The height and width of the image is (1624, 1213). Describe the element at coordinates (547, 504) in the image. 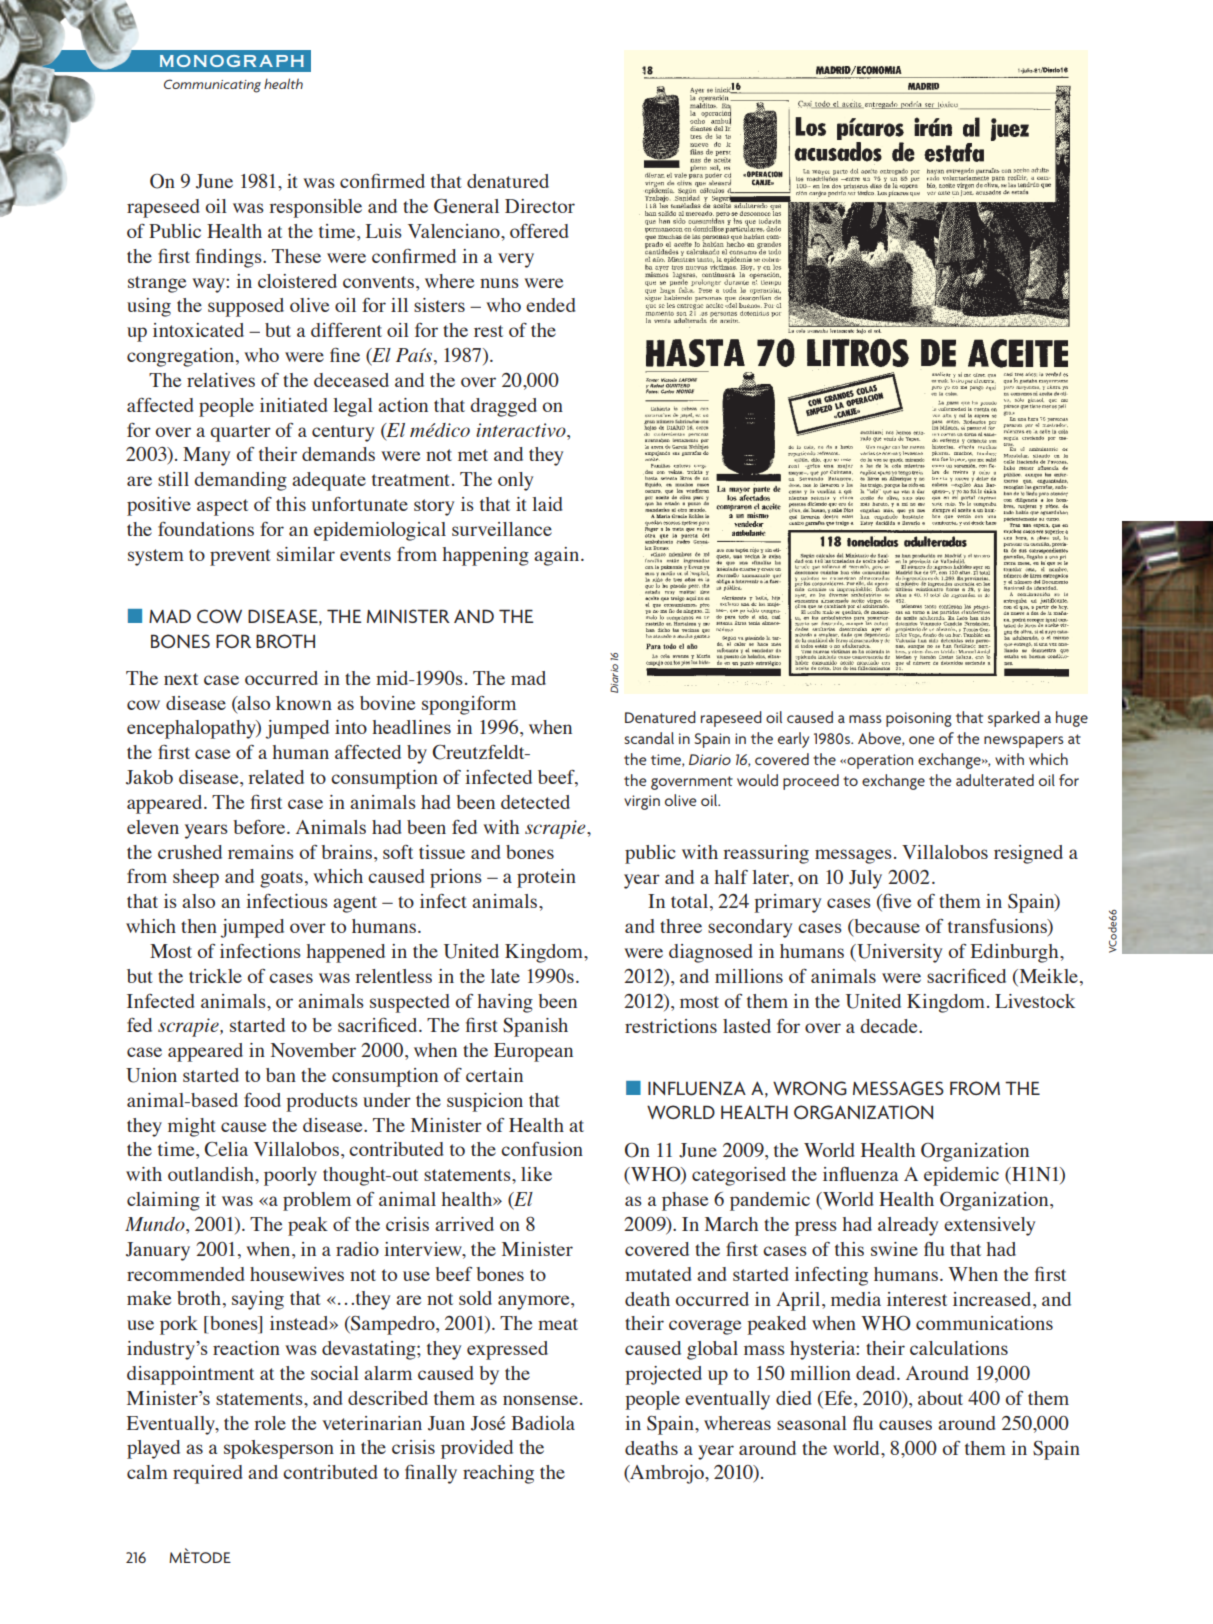

I see `laid` at that location.
